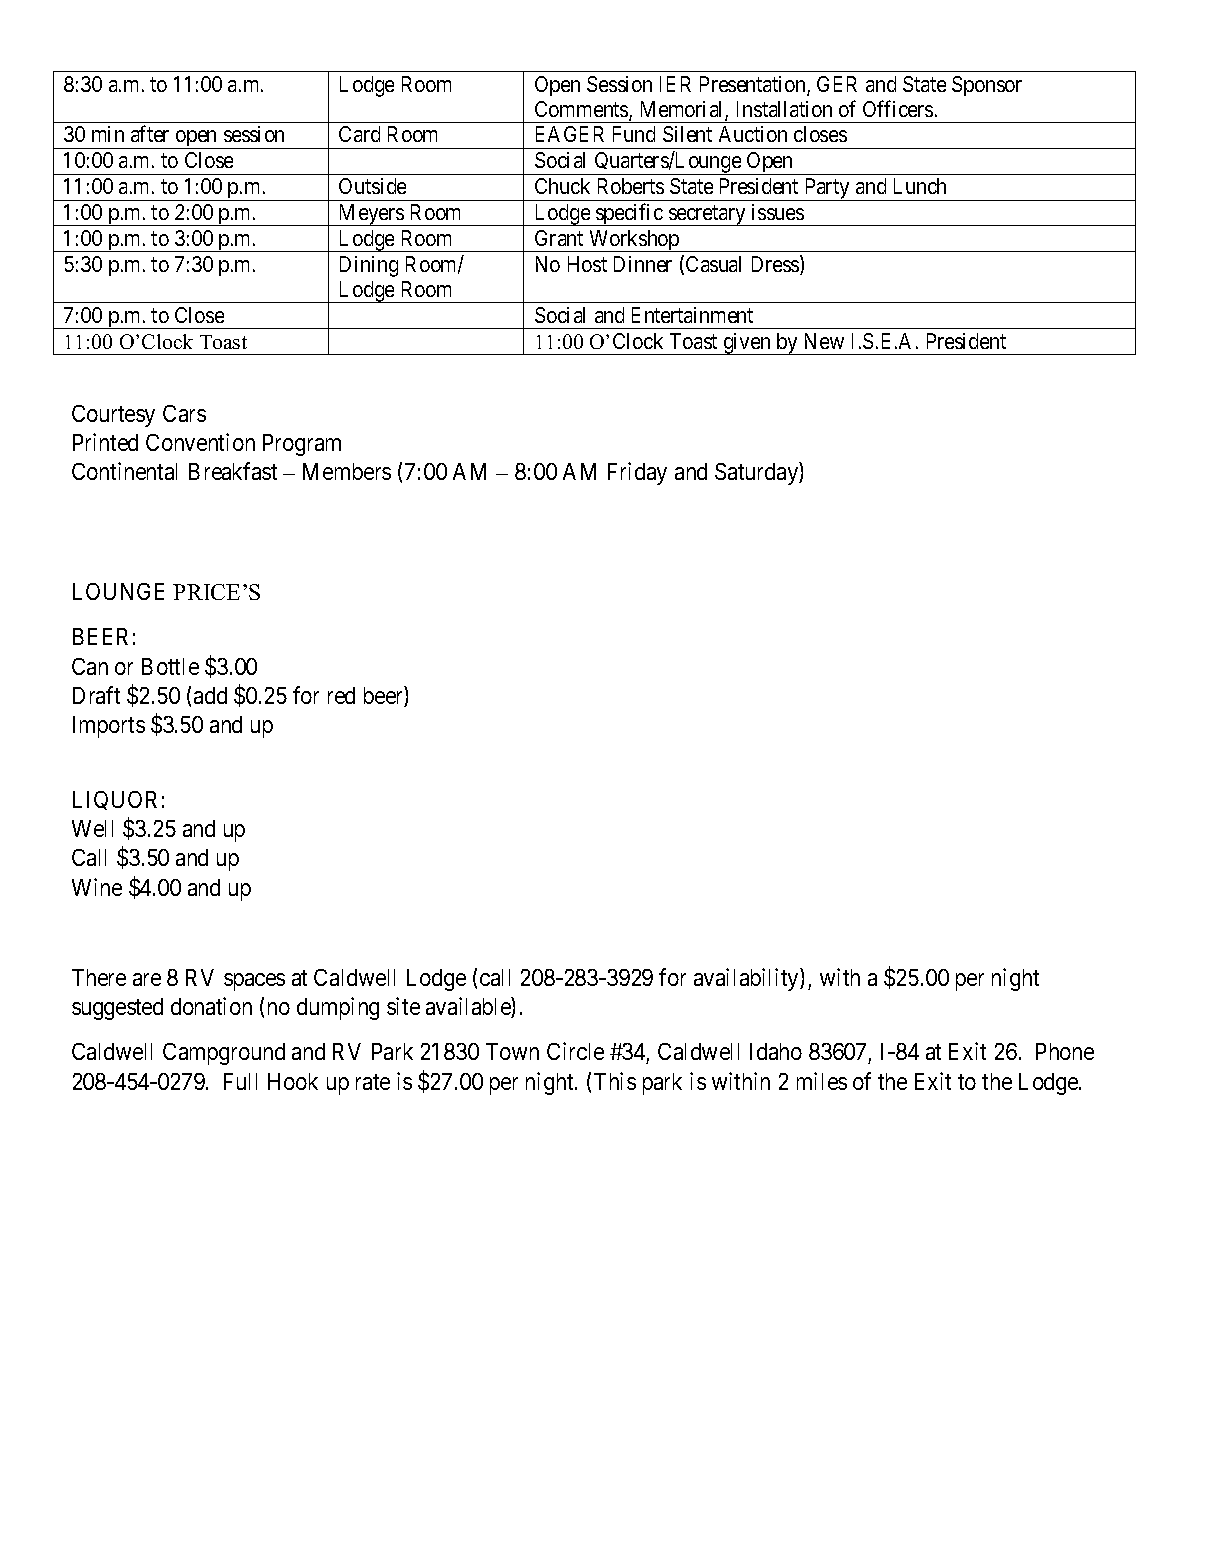 The width and height of the screenshot is (1207, 1561). I want to click on Campground, so click(224, 1054).
